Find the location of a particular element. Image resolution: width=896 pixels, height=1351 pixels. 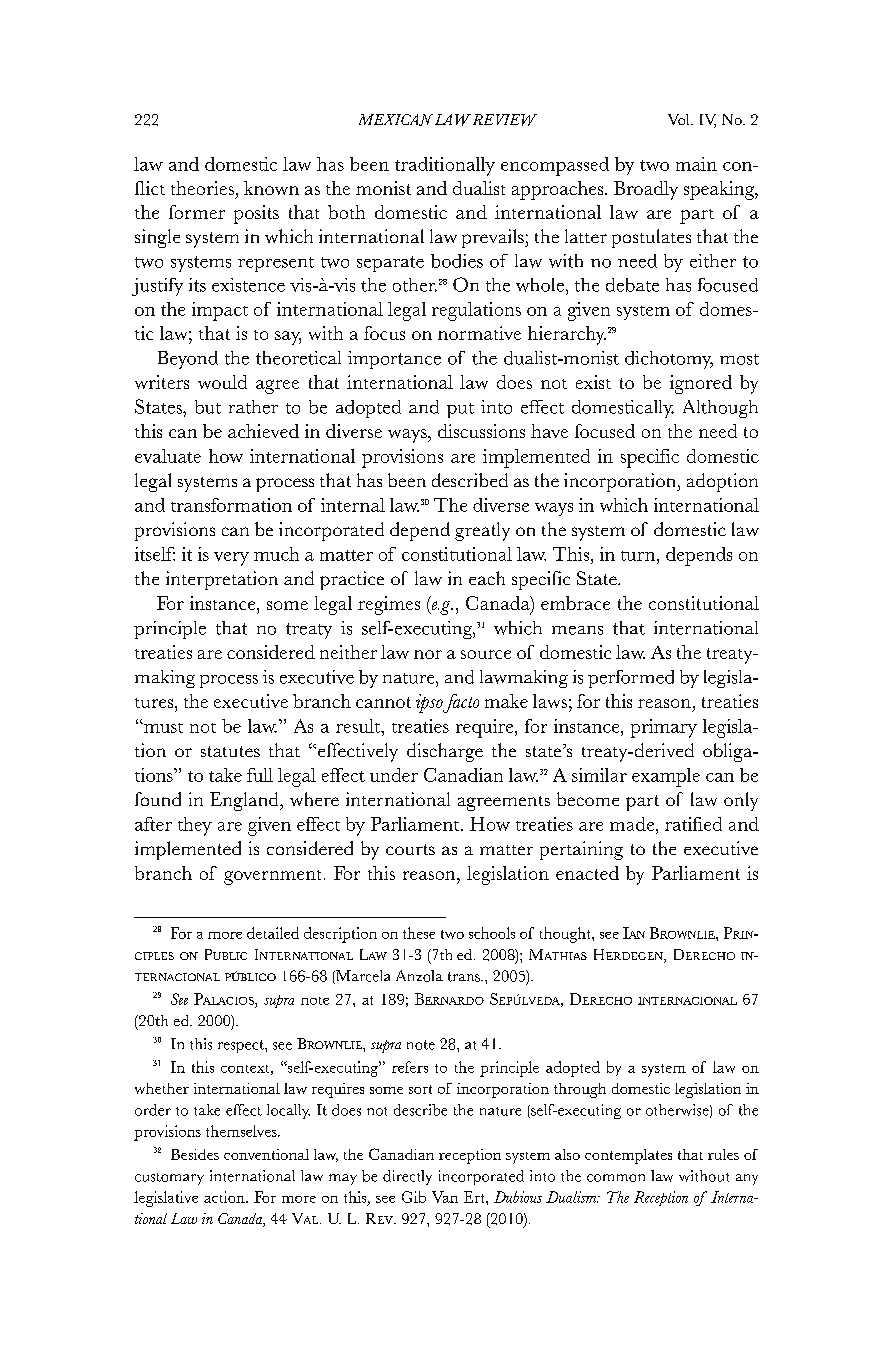

source is located at coordinates (486, 654).
